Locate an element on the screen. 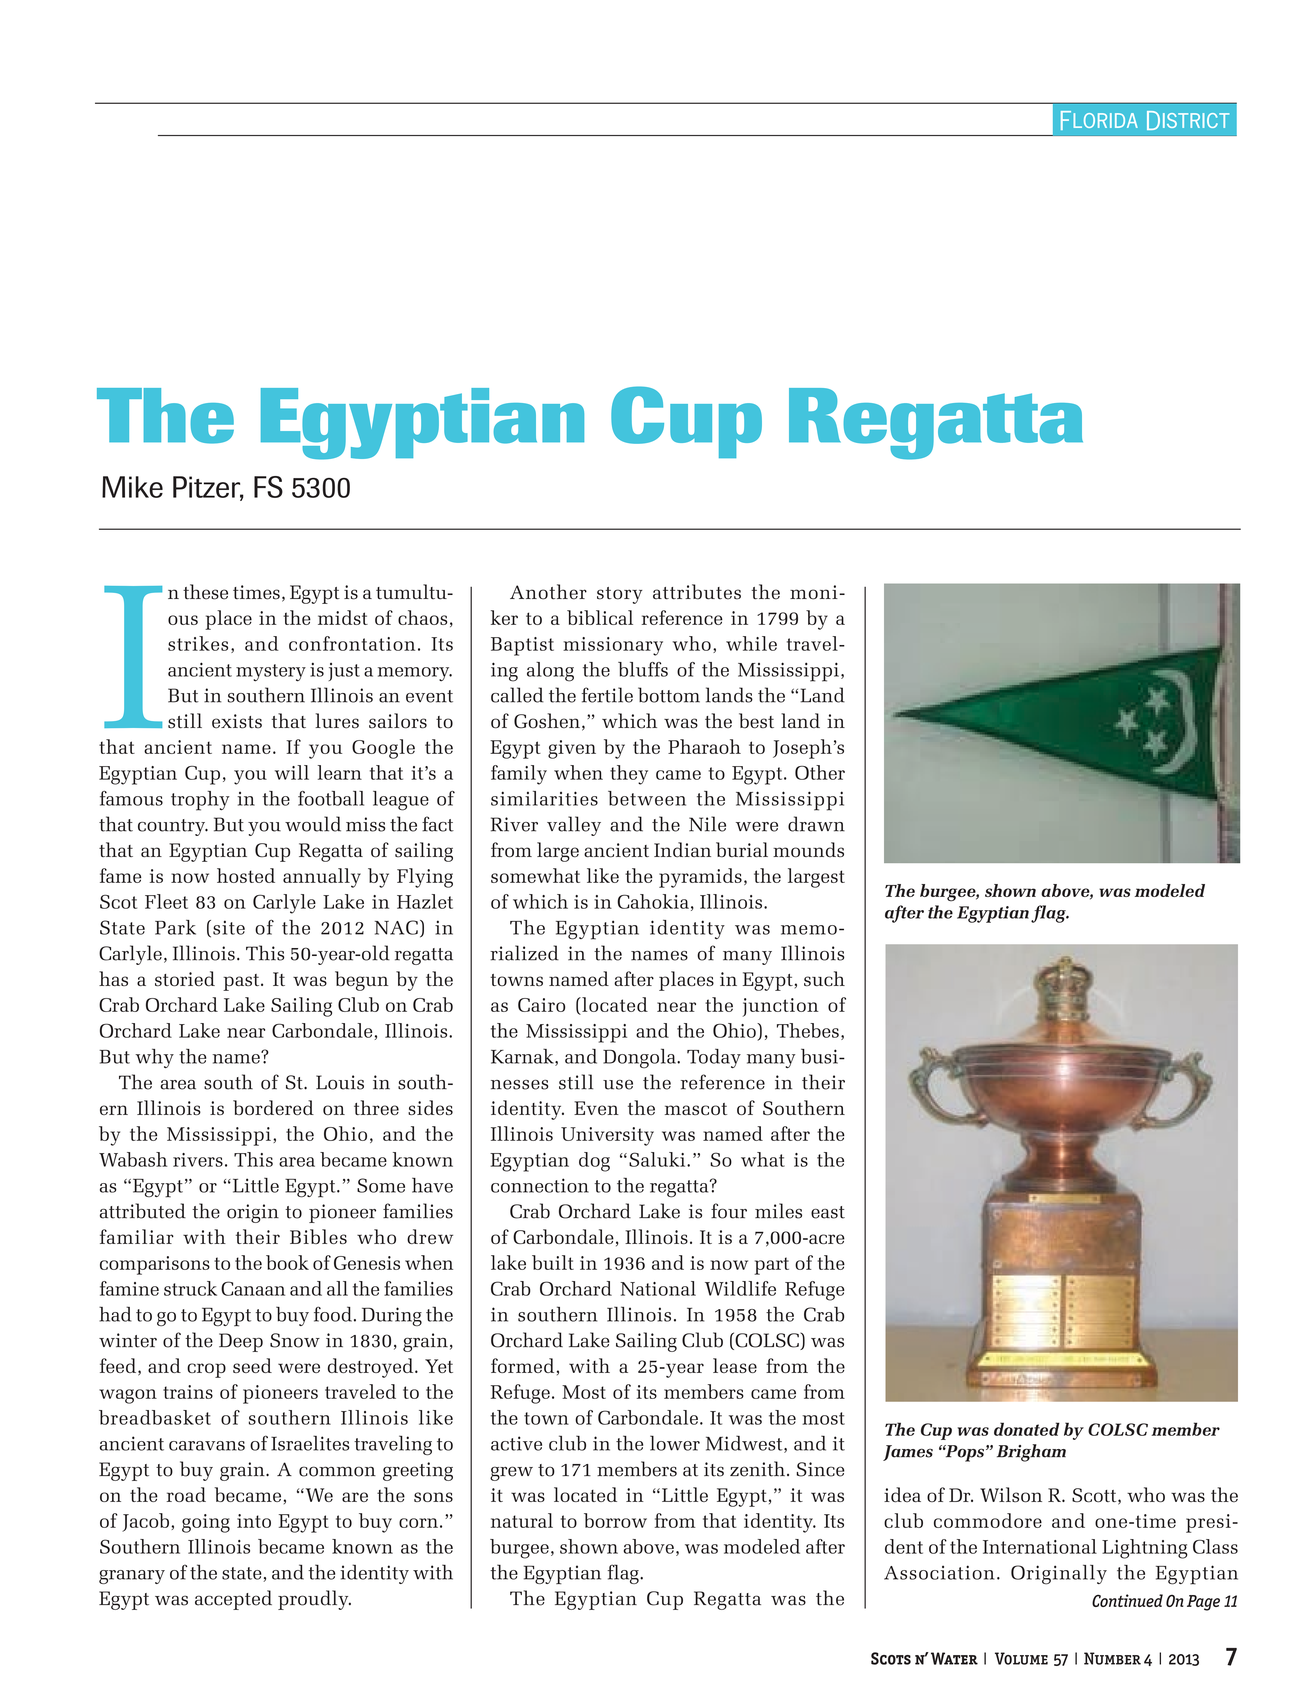 This screenshot has height=1703, width=1316. east is located at coordinates (828, 1212).
